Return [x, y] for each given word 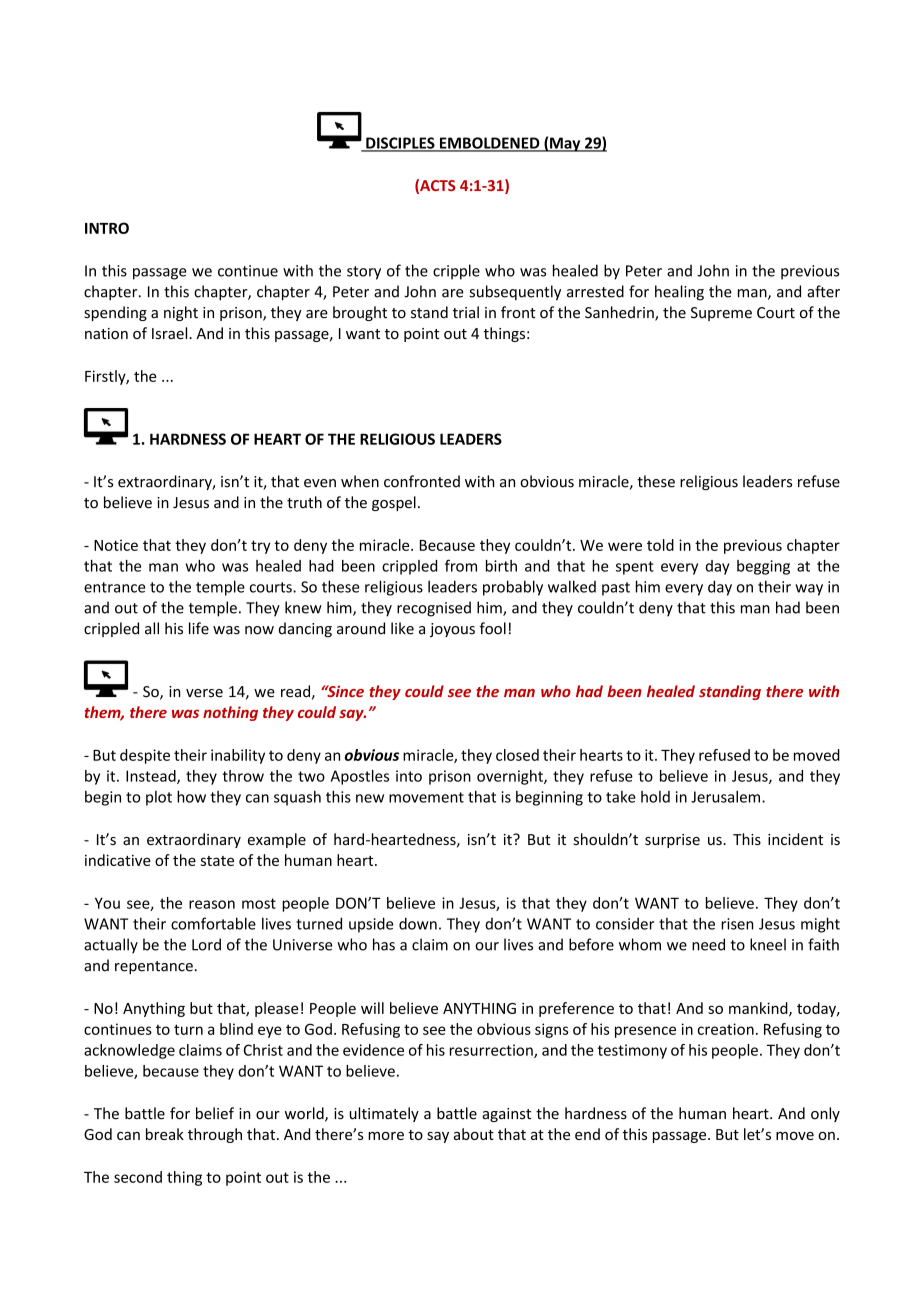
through [215, 1135]
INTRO [107, 228]
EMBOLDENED [489, 144]
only [825, 1114]
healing [679, 293]
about [473, 1134]
